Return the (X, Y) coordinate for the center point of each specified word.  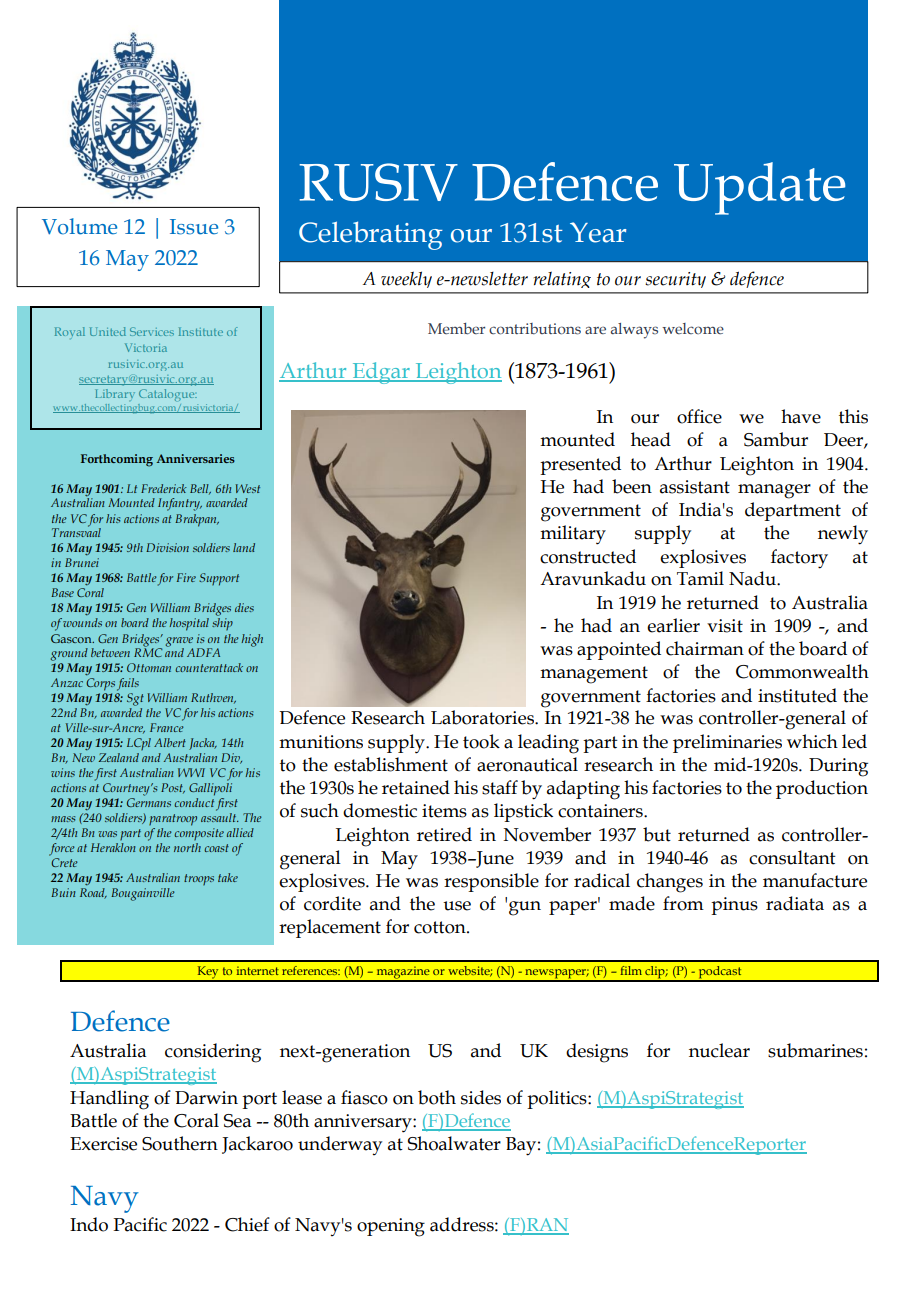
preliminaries (727, 743)
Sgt (135, 699)
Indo (89, 1224)
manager (774, 491)
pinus (734, 906)
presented (580, 465)
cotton (441, 927)
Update (759, 188)
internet (258, 970)
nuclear (719, 1050)
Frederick (164, 488)
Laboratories (483, 717)
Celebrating (371, 235)
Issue (194, 227)
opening (391, 1227)
